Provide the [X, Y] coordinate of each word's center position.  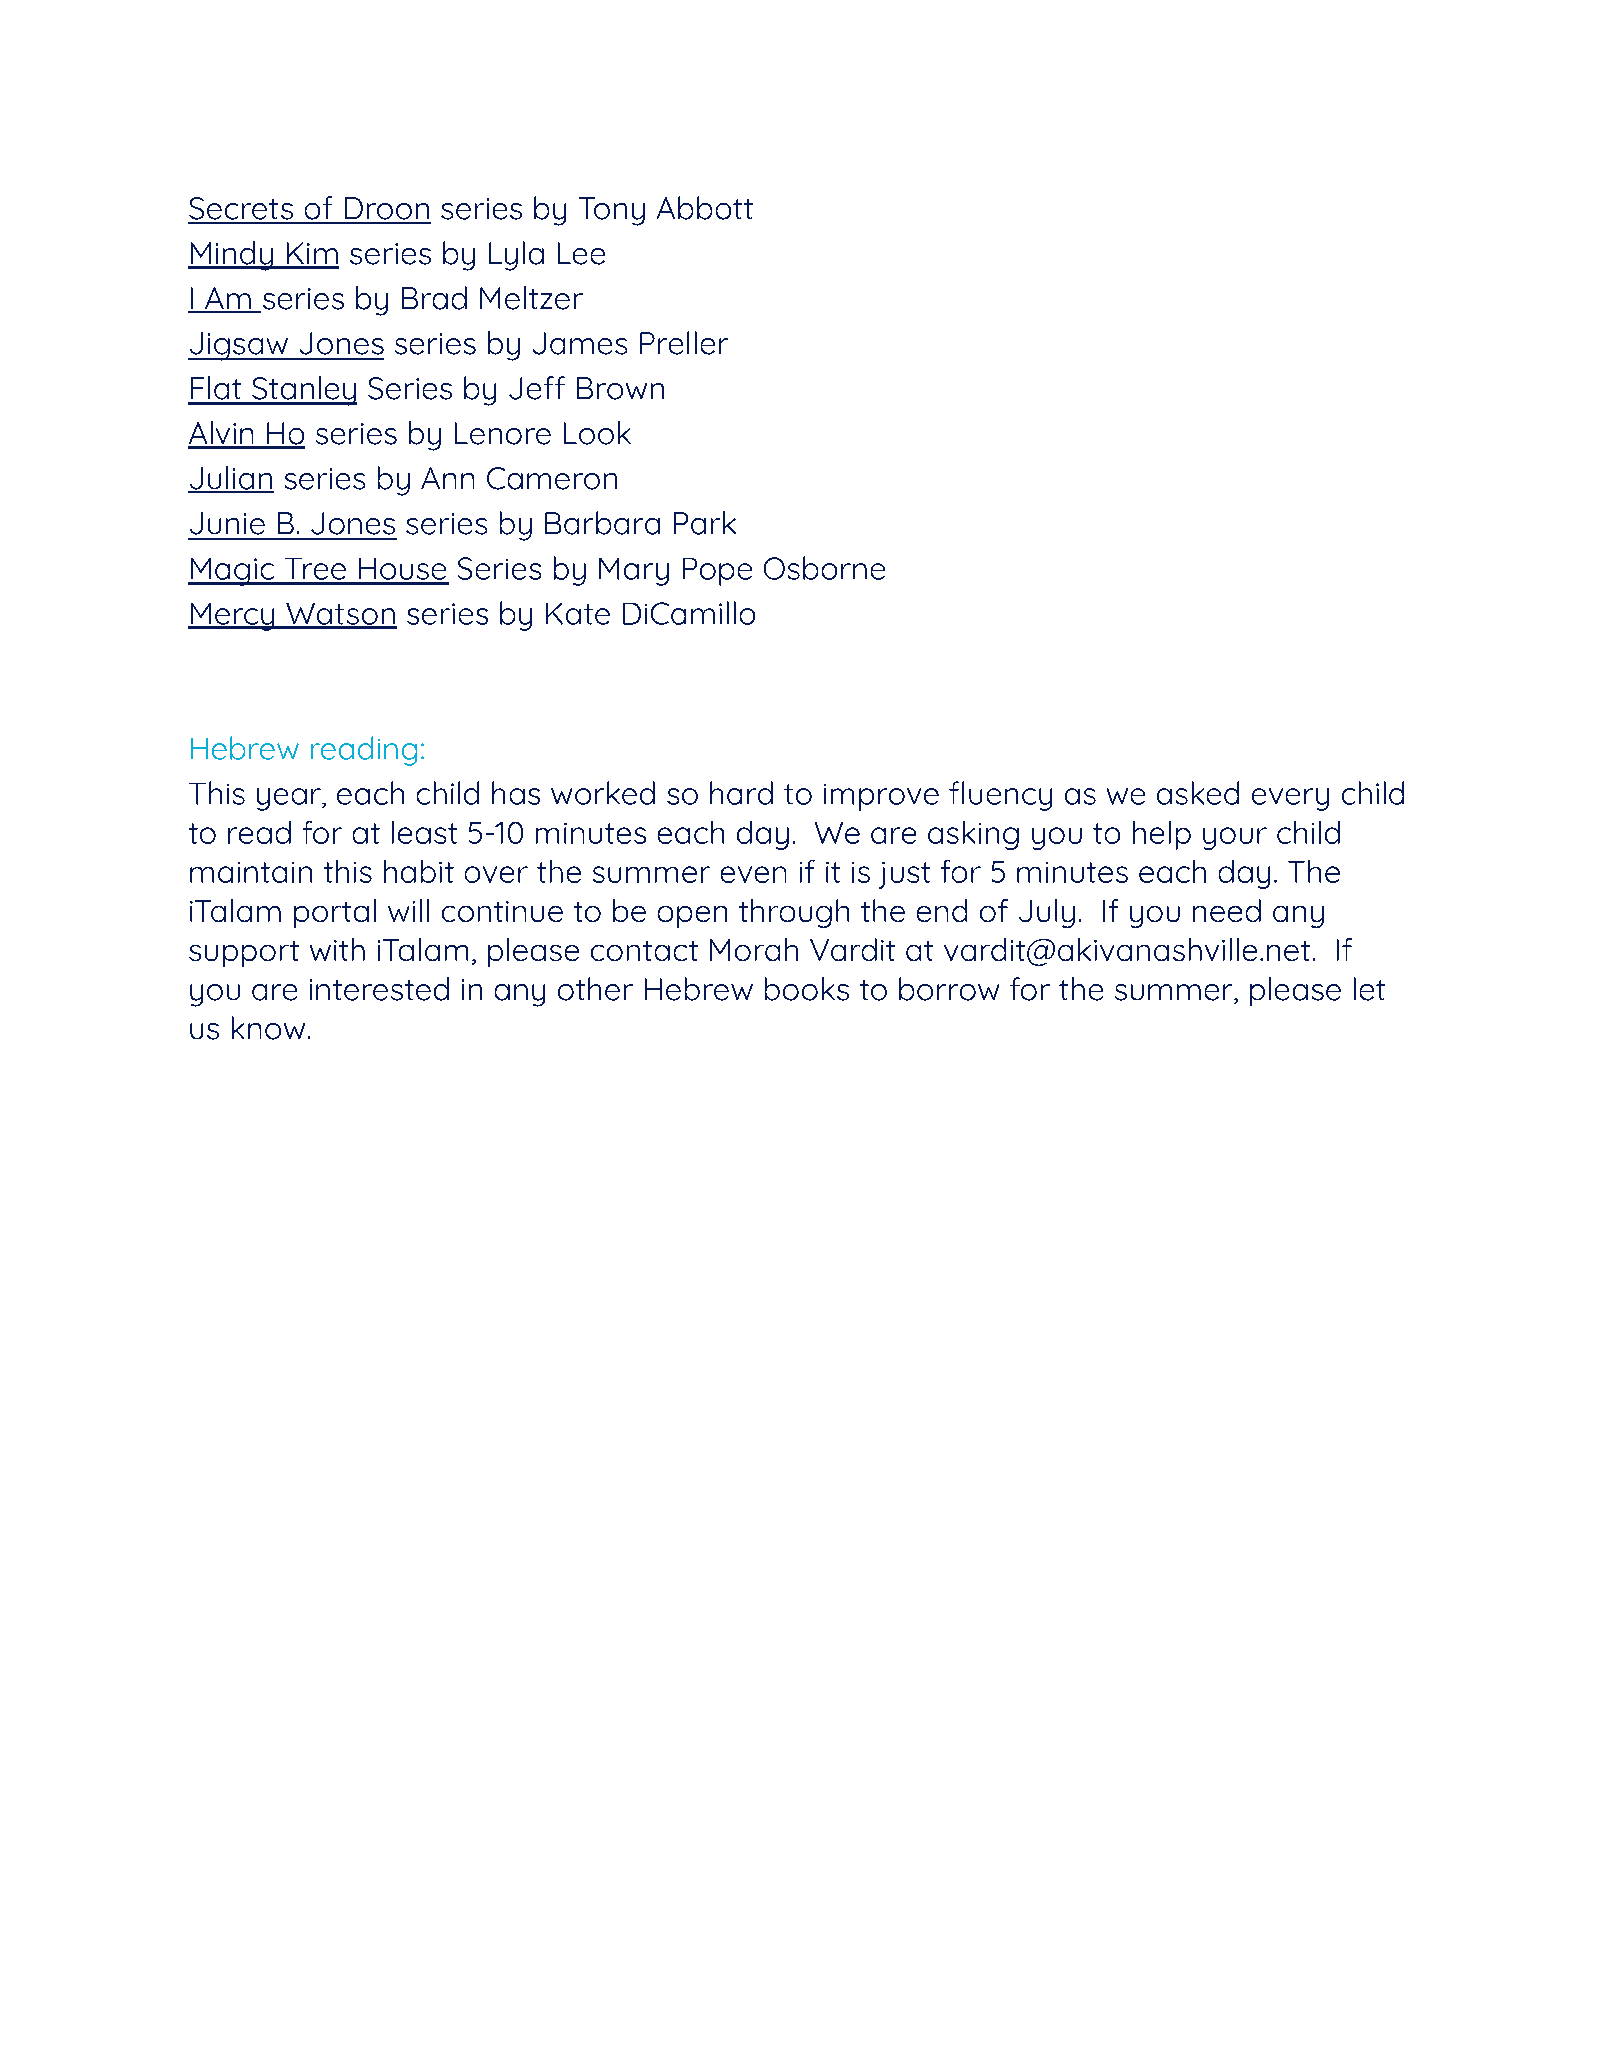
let [1369, 989]
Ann [447, 478]
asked [1198, 793]
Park [705, 523]
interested [379, 989]
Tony [612, 211]
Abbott [705, 208]
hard [741, 793]
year [290, 799]
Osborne [824, 568]
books [807, 989]
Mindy [231, 256]
